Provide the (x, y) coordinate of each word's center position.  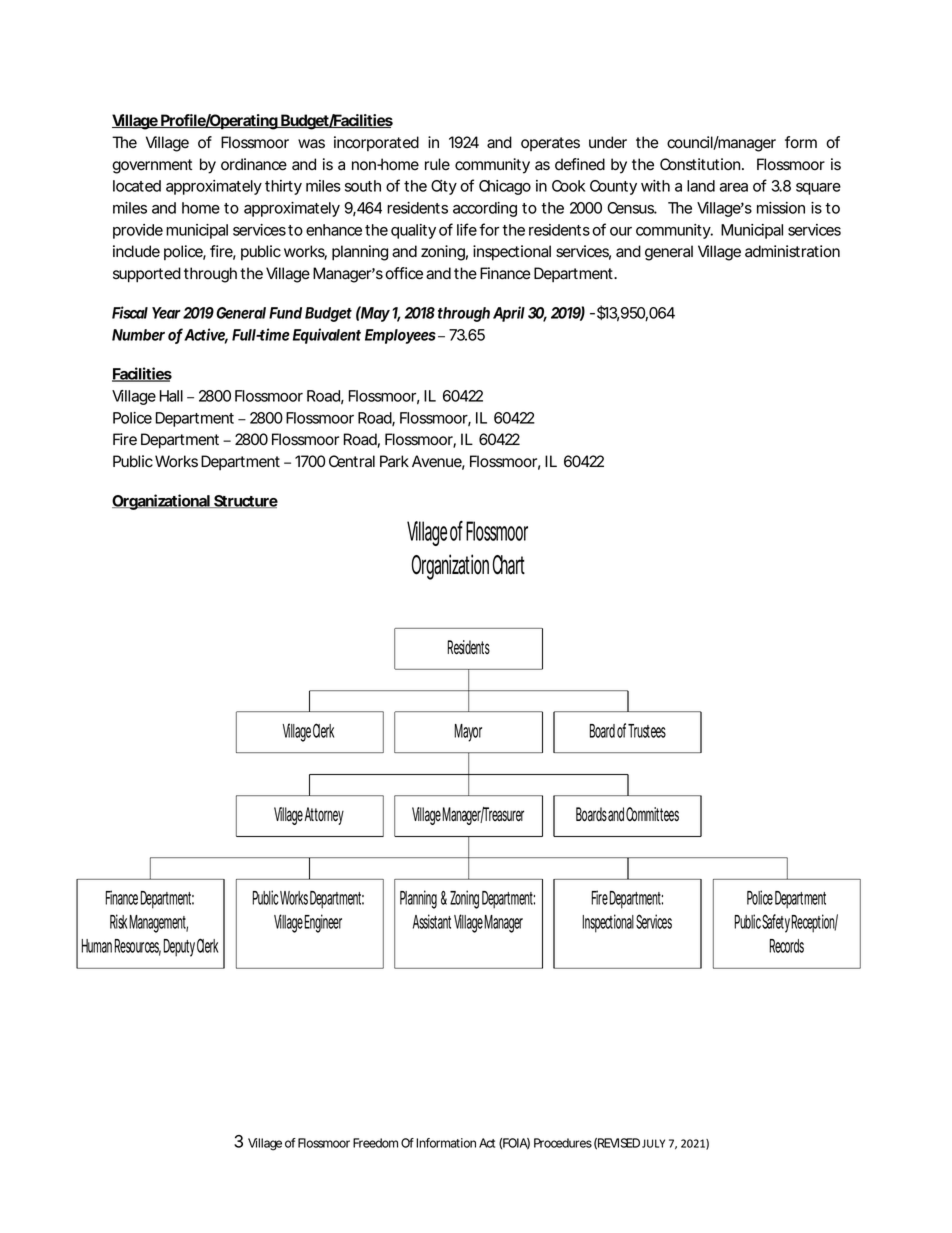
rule (437, 164)
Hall (171, 396)
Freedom (375, 1143)
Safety (776, 923)
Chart (509, 565)
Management (158, 924)
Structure (245, 501)
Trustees (647, 731)
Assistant (432, 921)
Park (394, 461)
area (734, 187)
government (152, 166)
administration (792, 251)
